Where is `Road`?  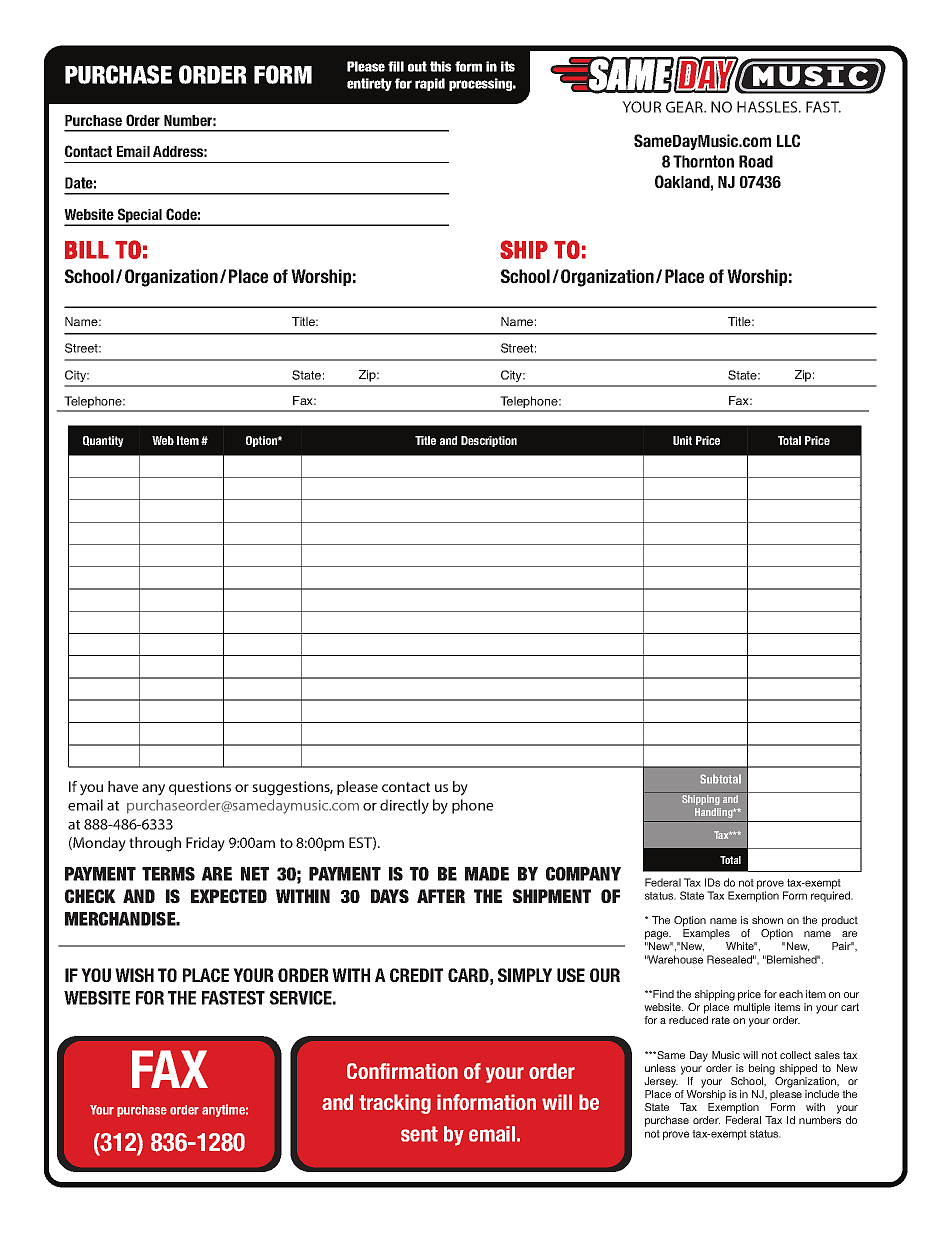 Road is located at coordinates (756, 161).
